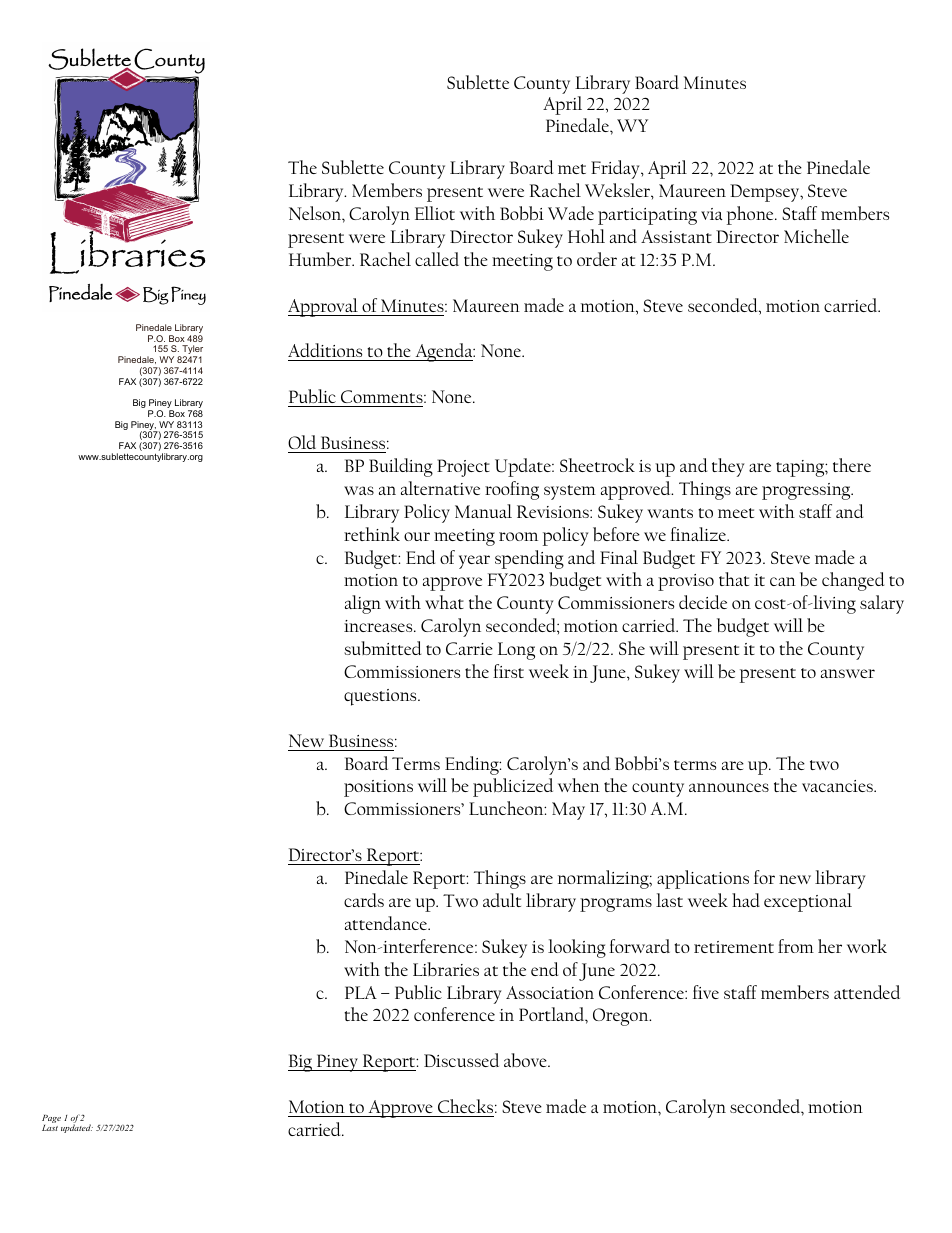  I want to click on was, so click(359, 490).
